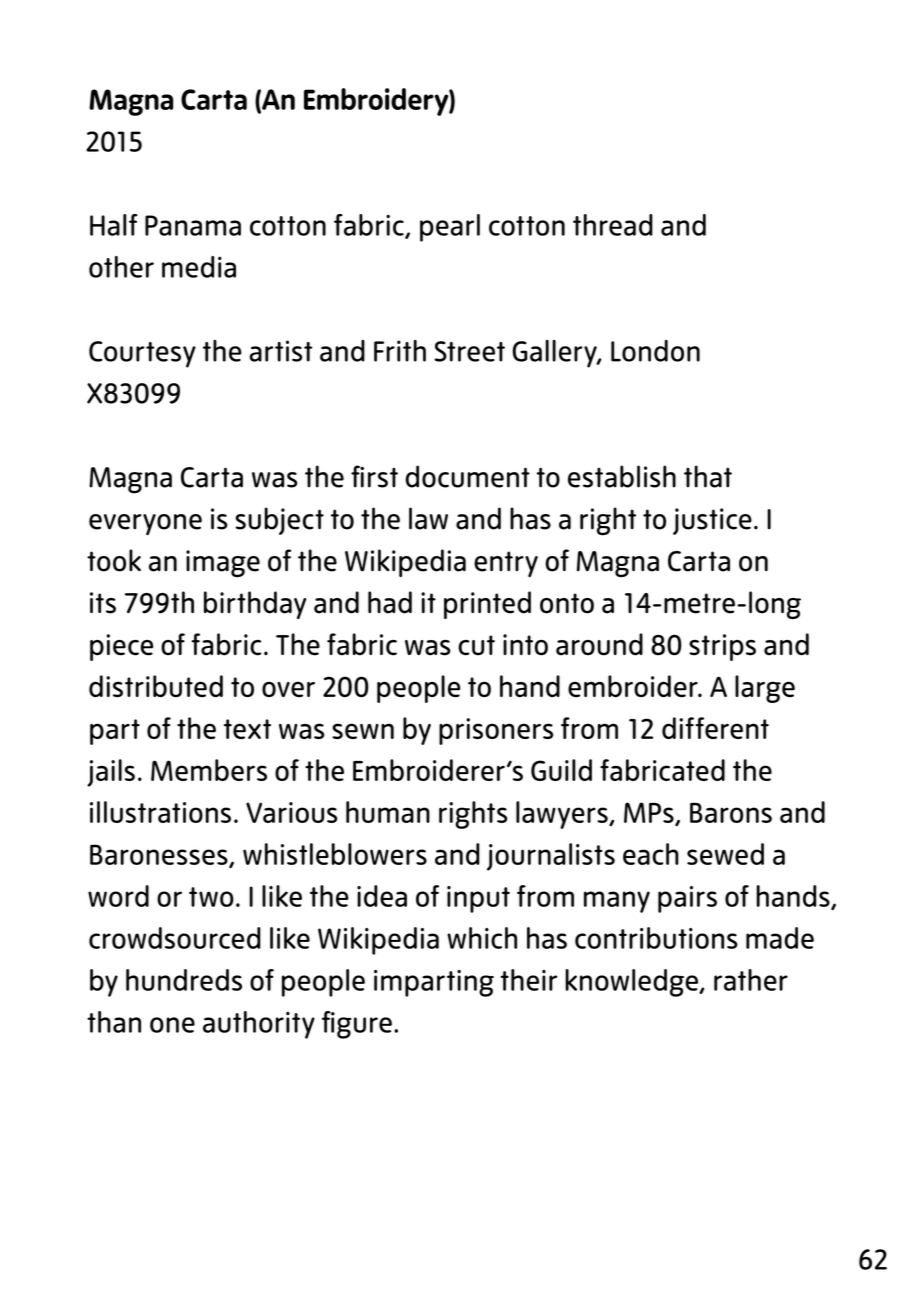 This screenshot has width=924, height=1308. What do you see at coordinates (357, 1025) in the screenshot?
I see `figure` at bounding box center [357, 1025].
